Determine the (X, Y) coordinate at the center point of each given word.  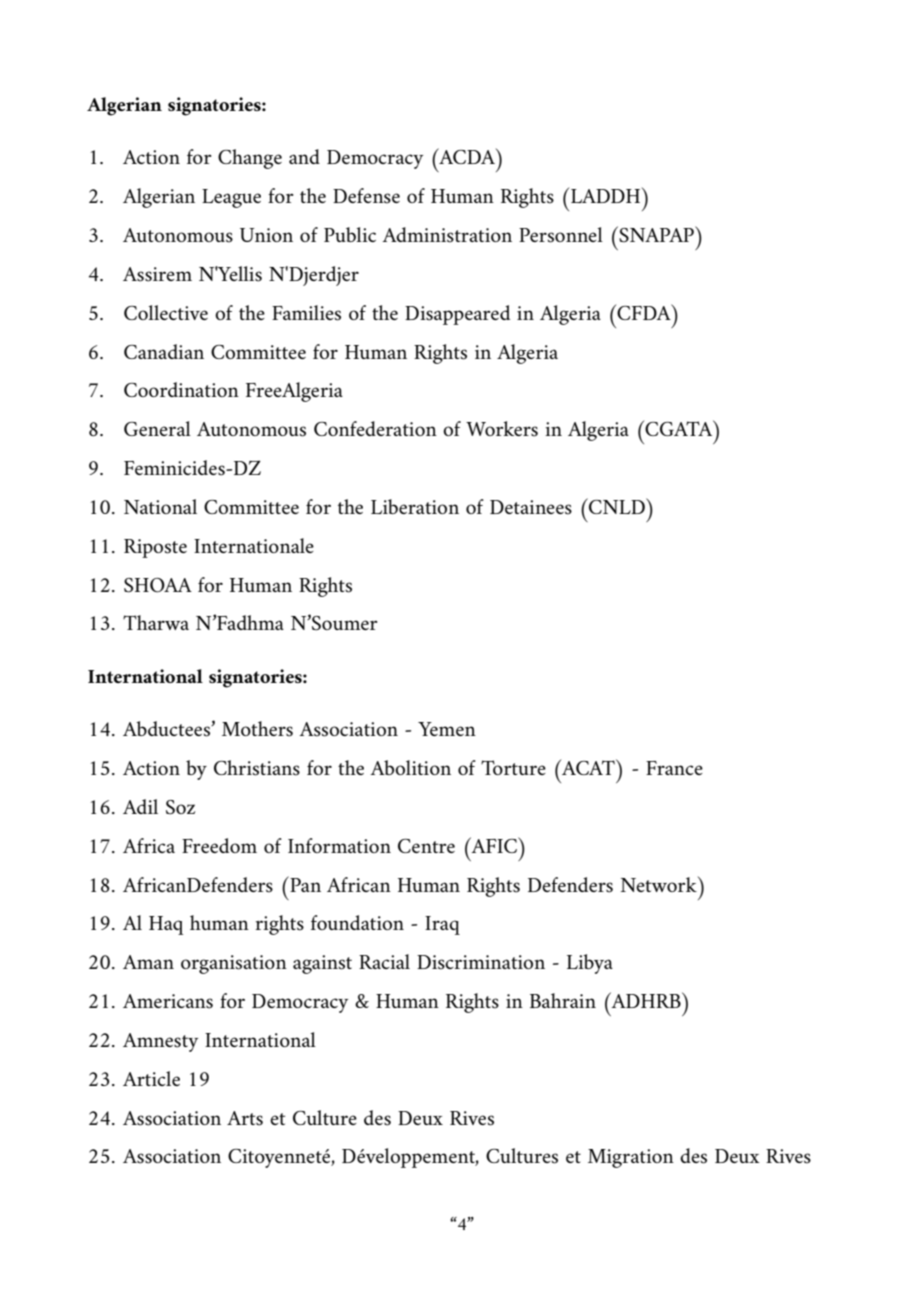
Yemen (447, 729)
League (231, 198)
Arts (245, 1118)
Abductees (167, 729)
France (674, 768)
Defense (366, 196)
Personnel (561, 235)
